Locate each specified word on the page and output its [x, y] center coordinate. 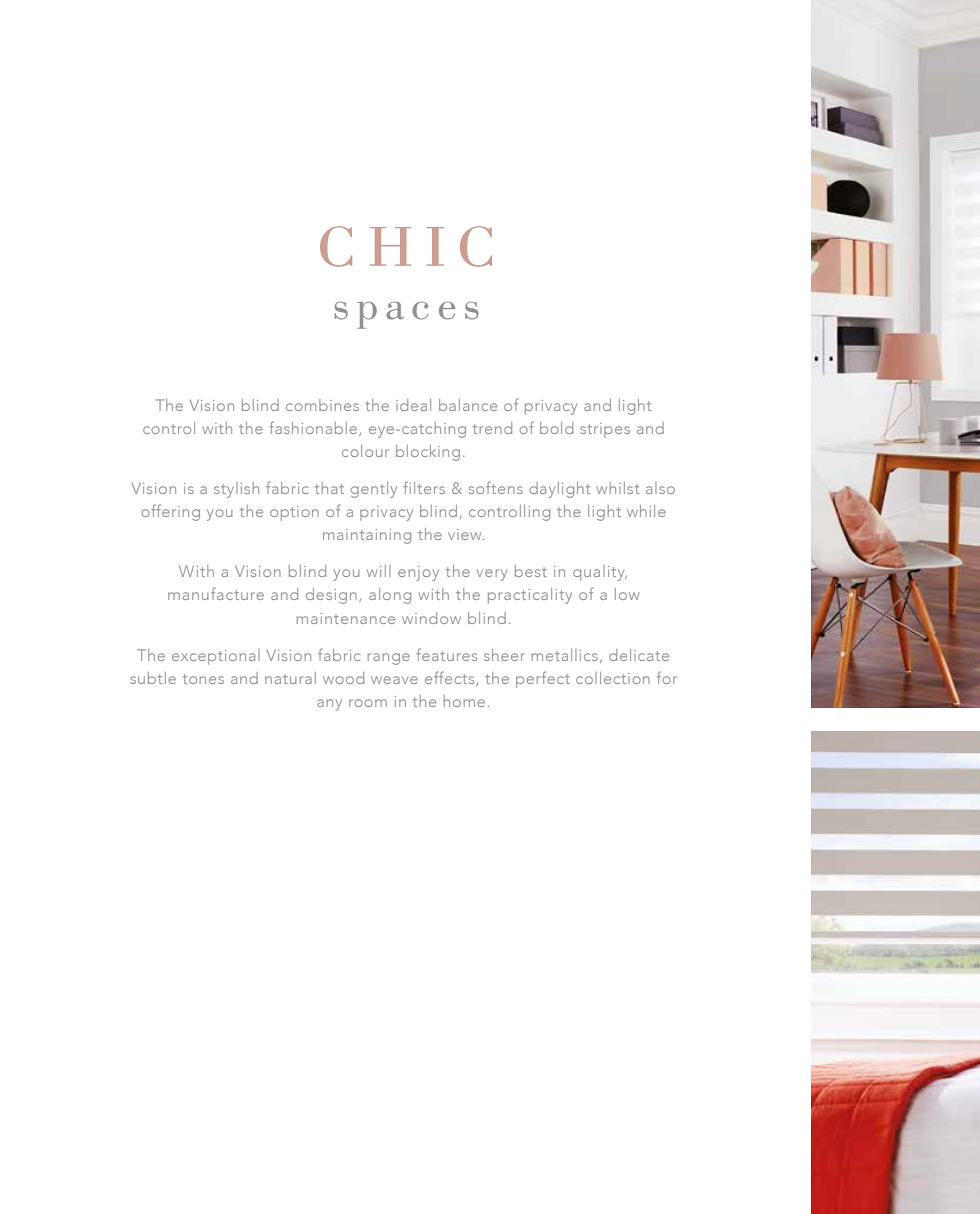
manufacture [216, 593]
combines [322, 405]
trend [492, 428]
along [390, 596]
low [627, 594]
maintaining [367, 536]
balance [468, 405]
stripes [605, 430]
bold [556, 428]
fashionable [314, 428]
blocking [428, 453]
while [646, 511]
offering [170, 512]
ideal [413, 405]
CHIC [406, 246]
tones [203, 679]
